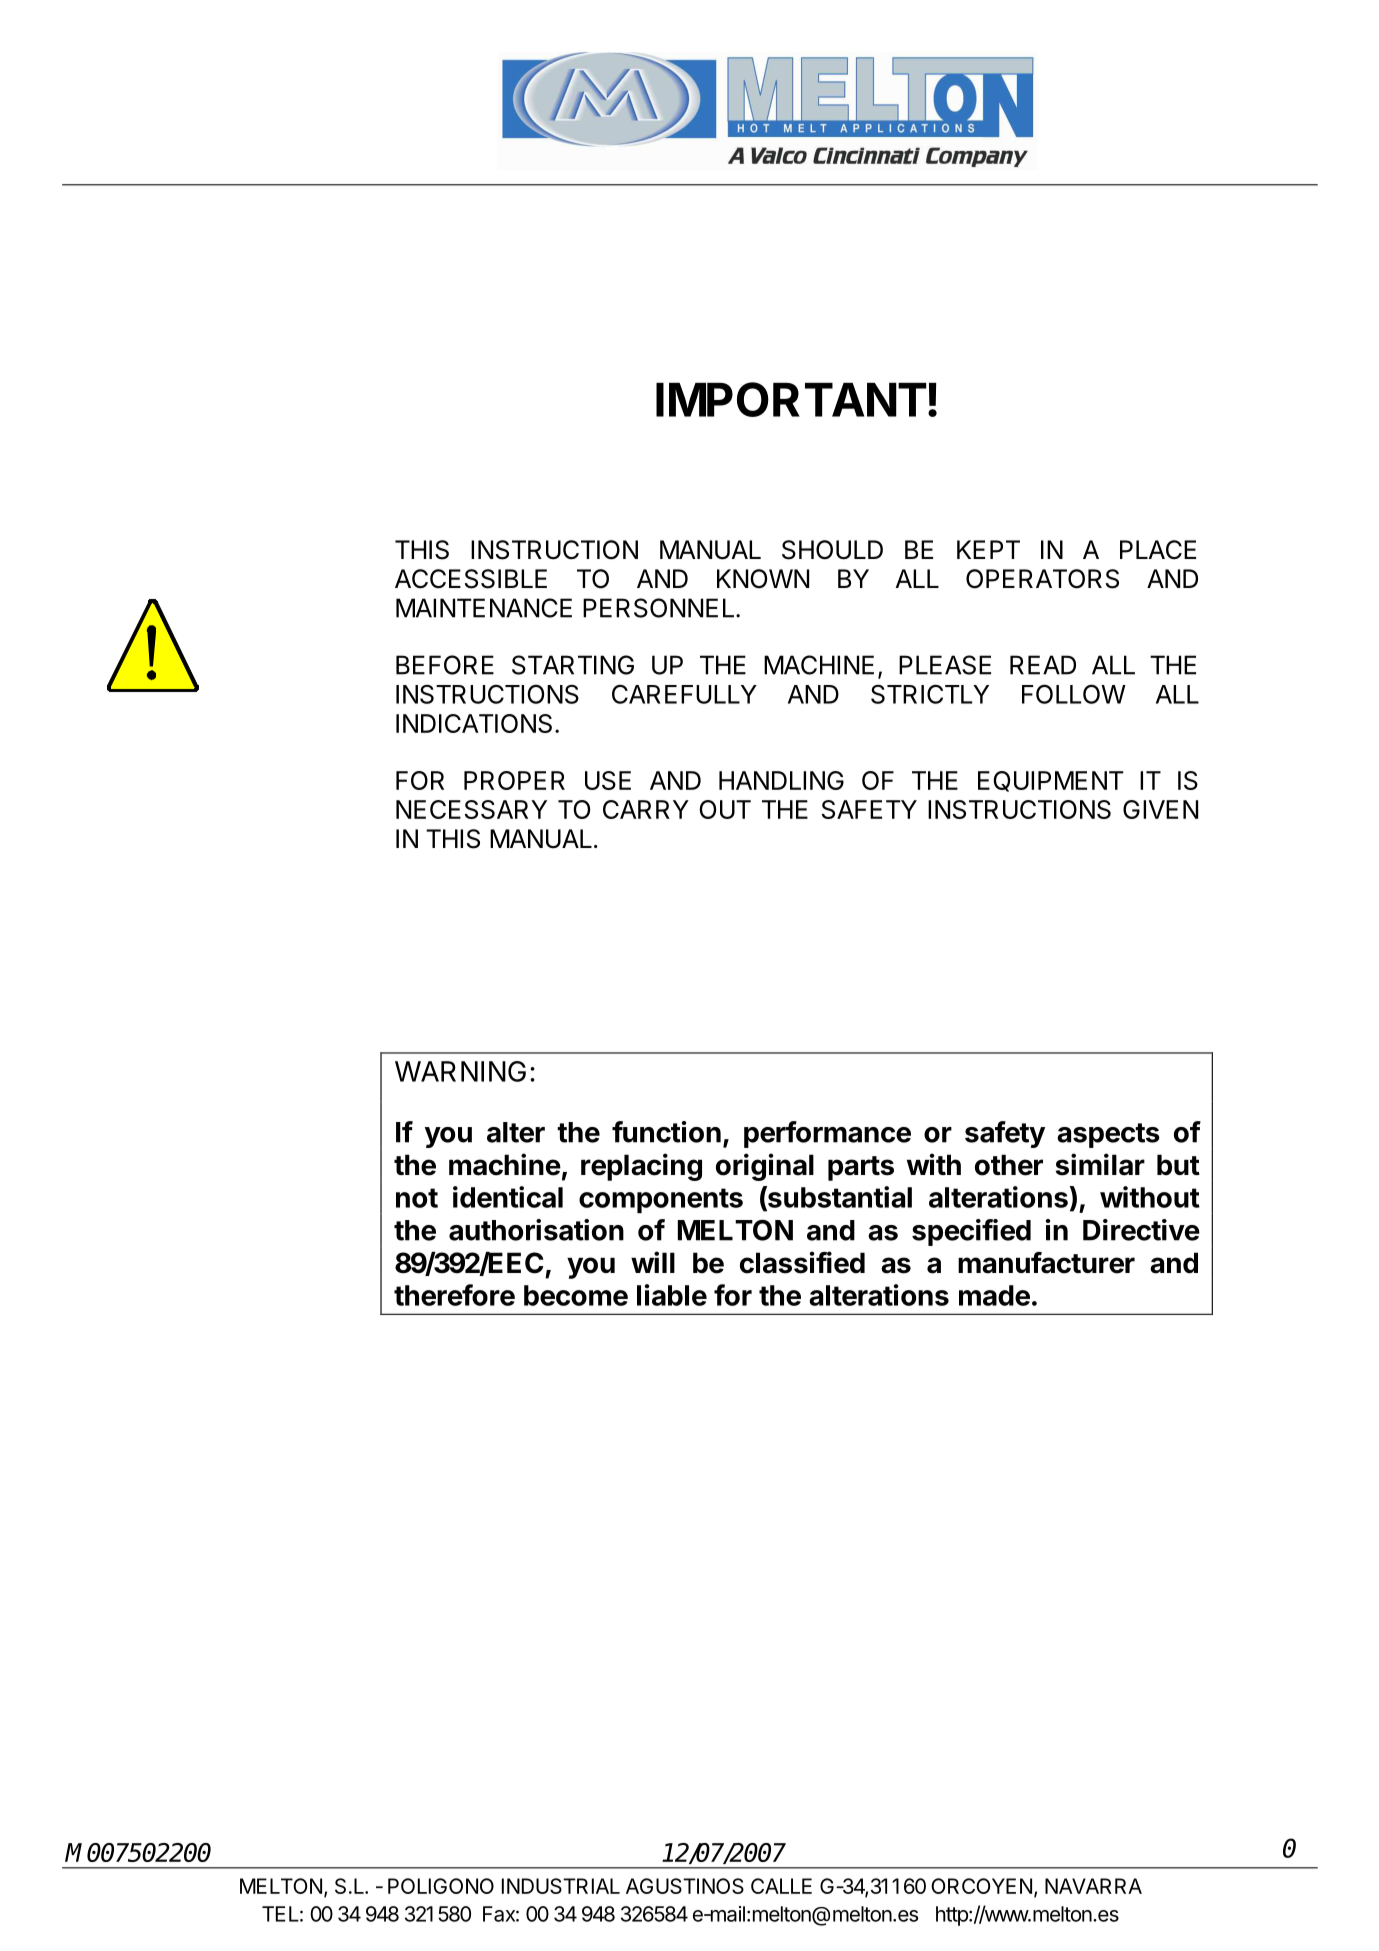 The height and width of the screenshot is (1951, 1379). What do you see at coordinates (561, 1886) in the screenshot?
I see `INDUSTRIAL` at bounding box center [561, 1886].
